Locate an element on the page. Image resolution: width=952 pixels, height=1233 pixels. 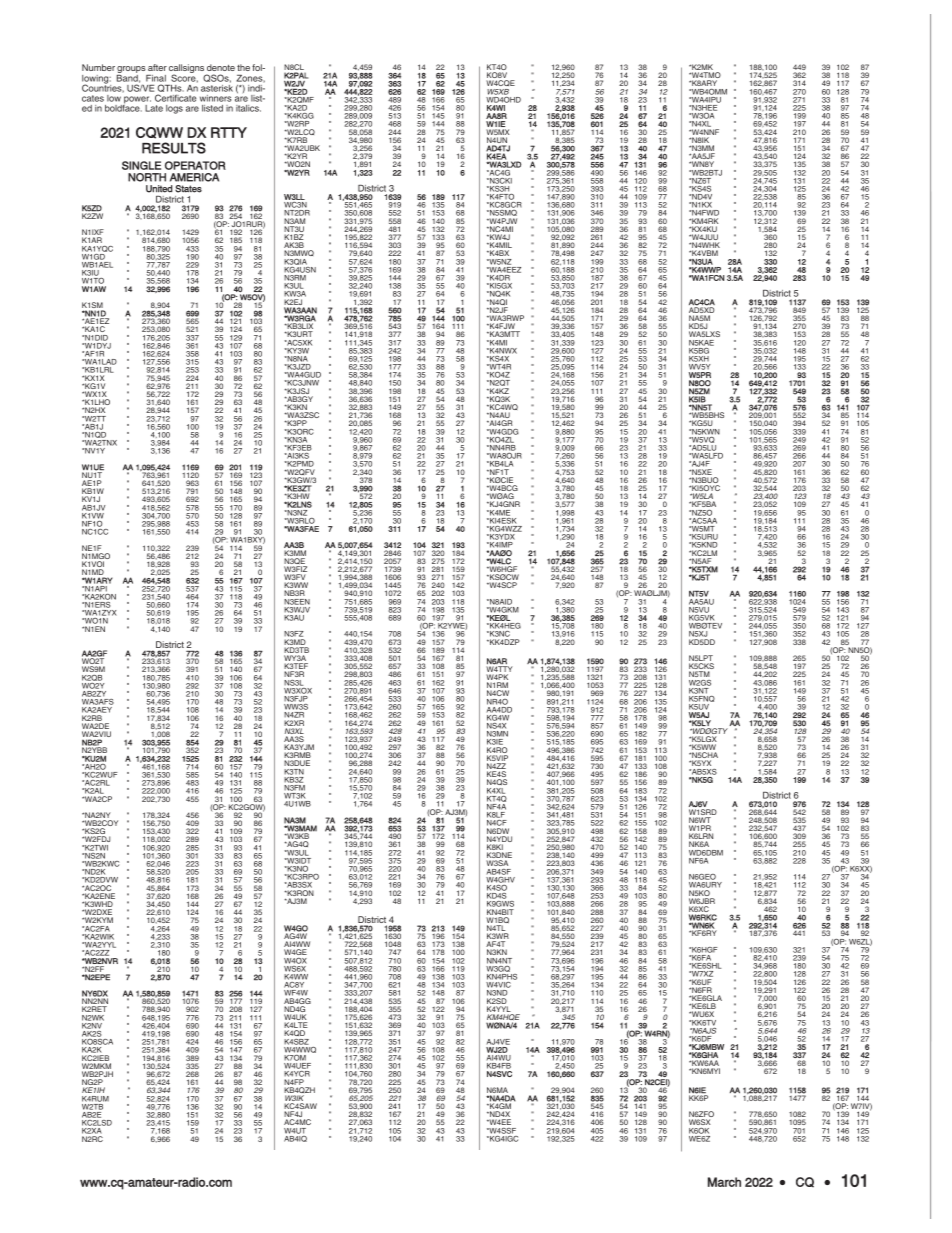
SINGLE is located at coordinates (141, 165).
